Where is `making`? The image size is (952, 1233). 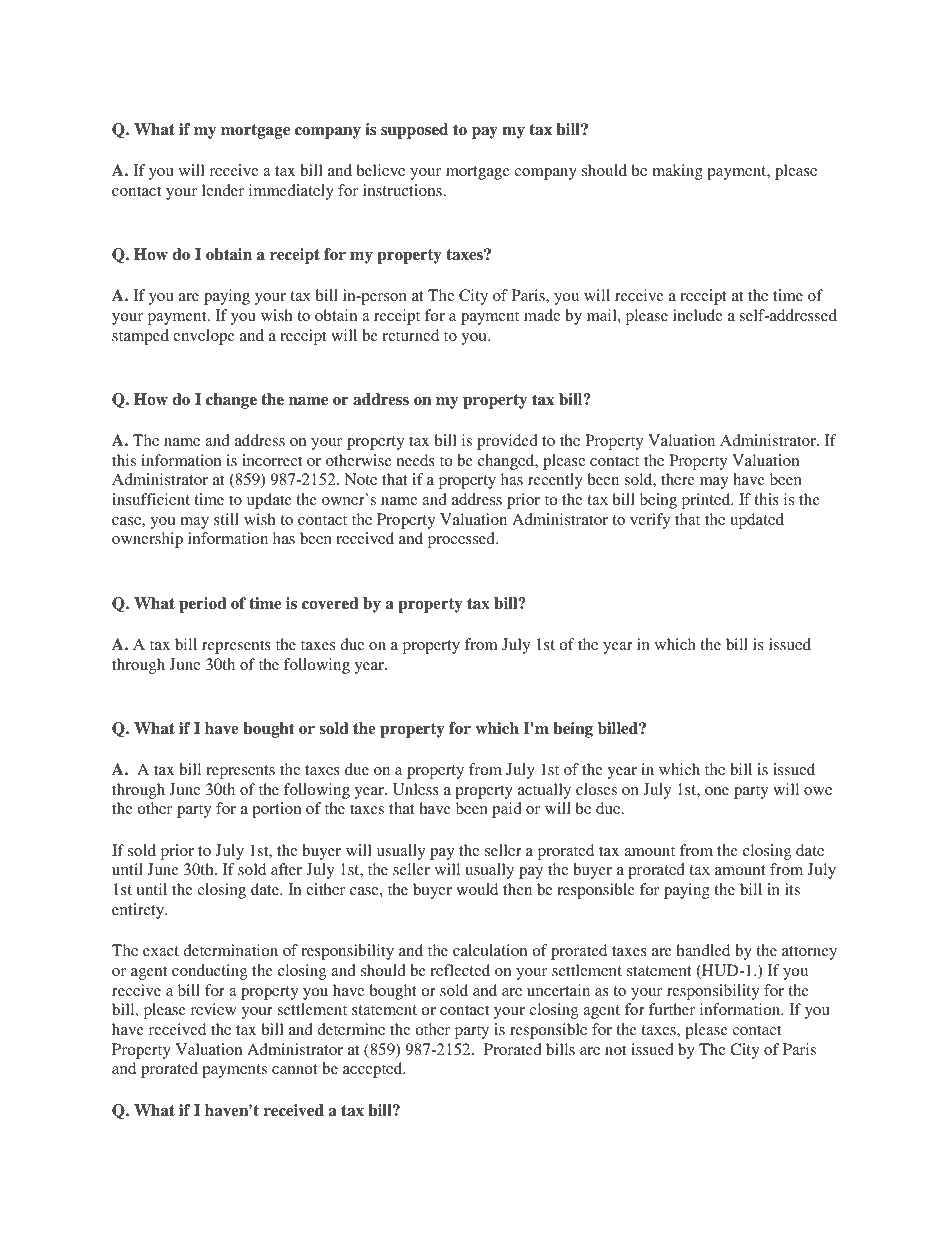
making is located at coordinates (677, 172).
